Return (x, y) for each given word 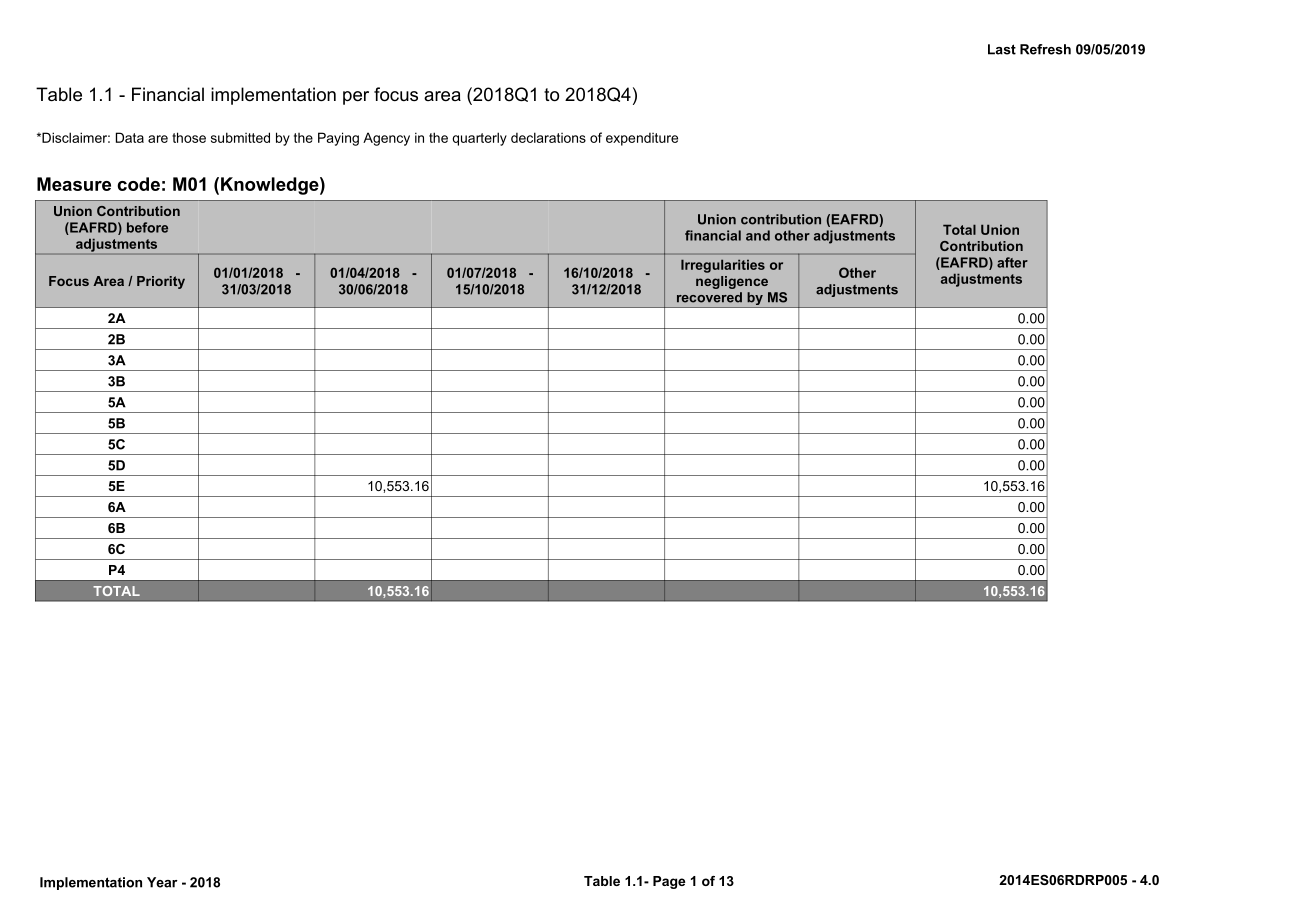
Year (162, 882)
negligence (732, 282)
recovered (709, 297)
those (189, 137)
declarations (548, 137)
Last (1002, 49)
